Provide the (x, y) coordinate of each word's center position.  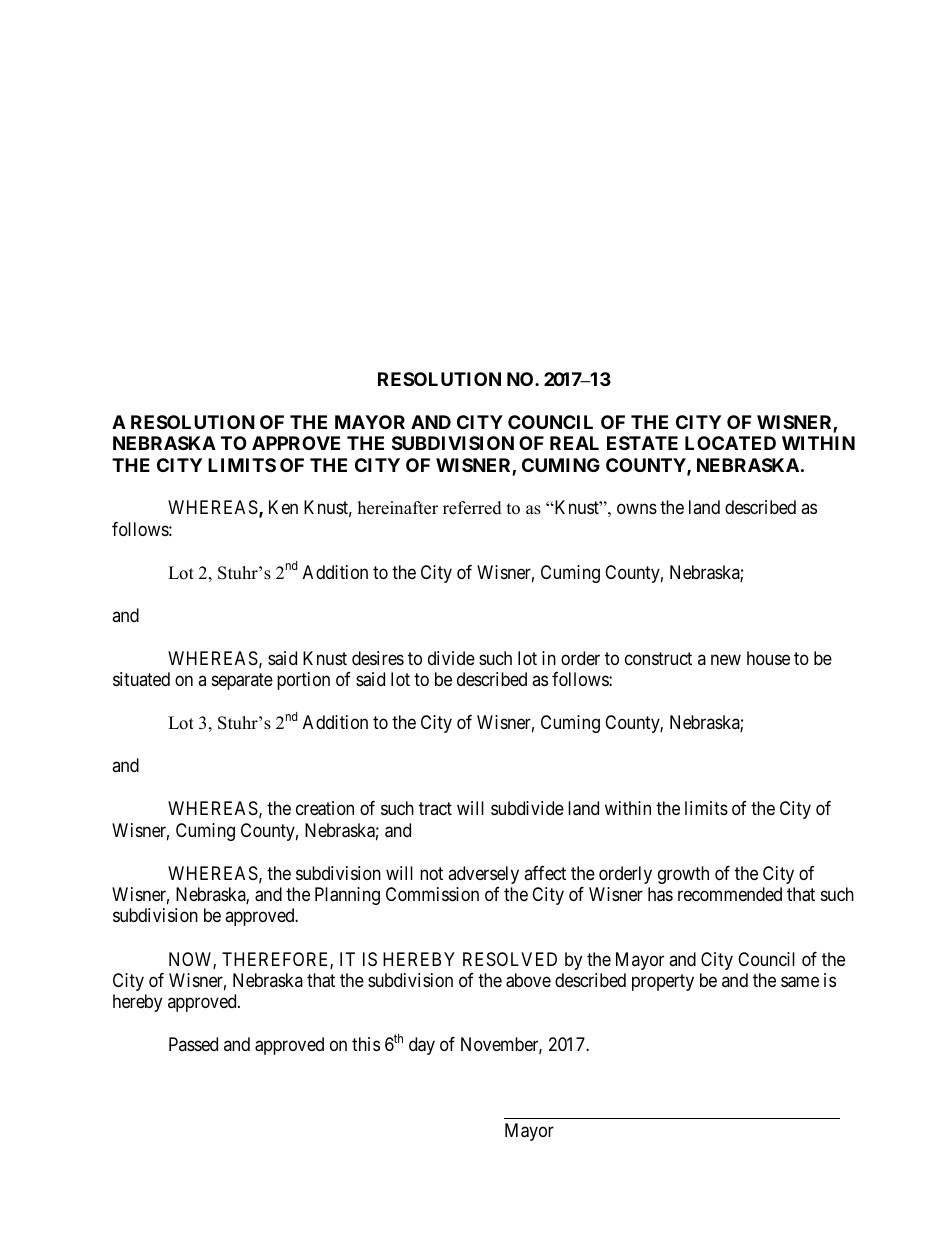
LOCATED (730, 443)
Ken (283, 507)
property (663, 982)
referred (472, 508)
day (422, 1046)
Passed (193, 1044)
